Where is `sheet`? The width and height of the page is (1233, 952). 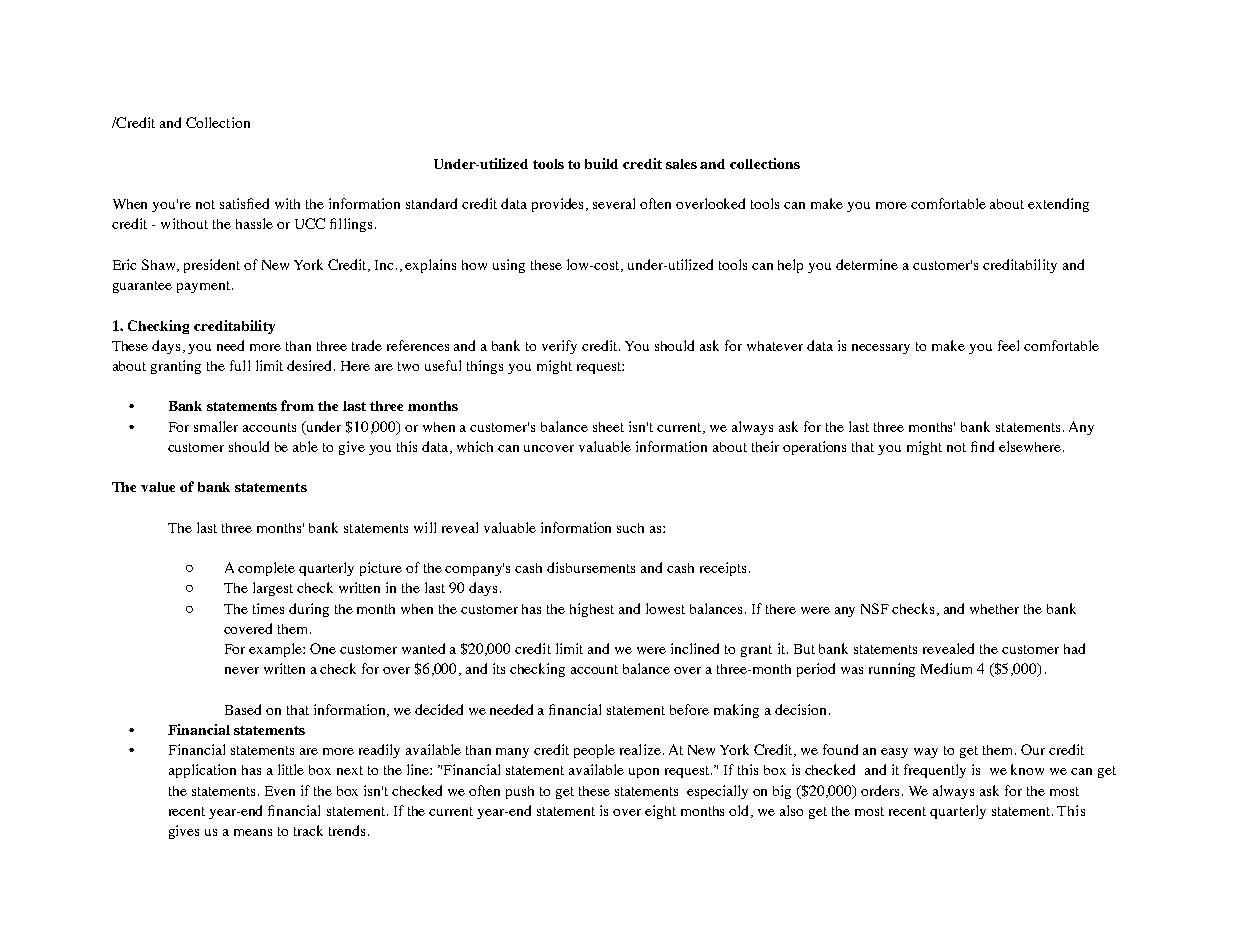 sheet is located at coordinates (608, 427).
